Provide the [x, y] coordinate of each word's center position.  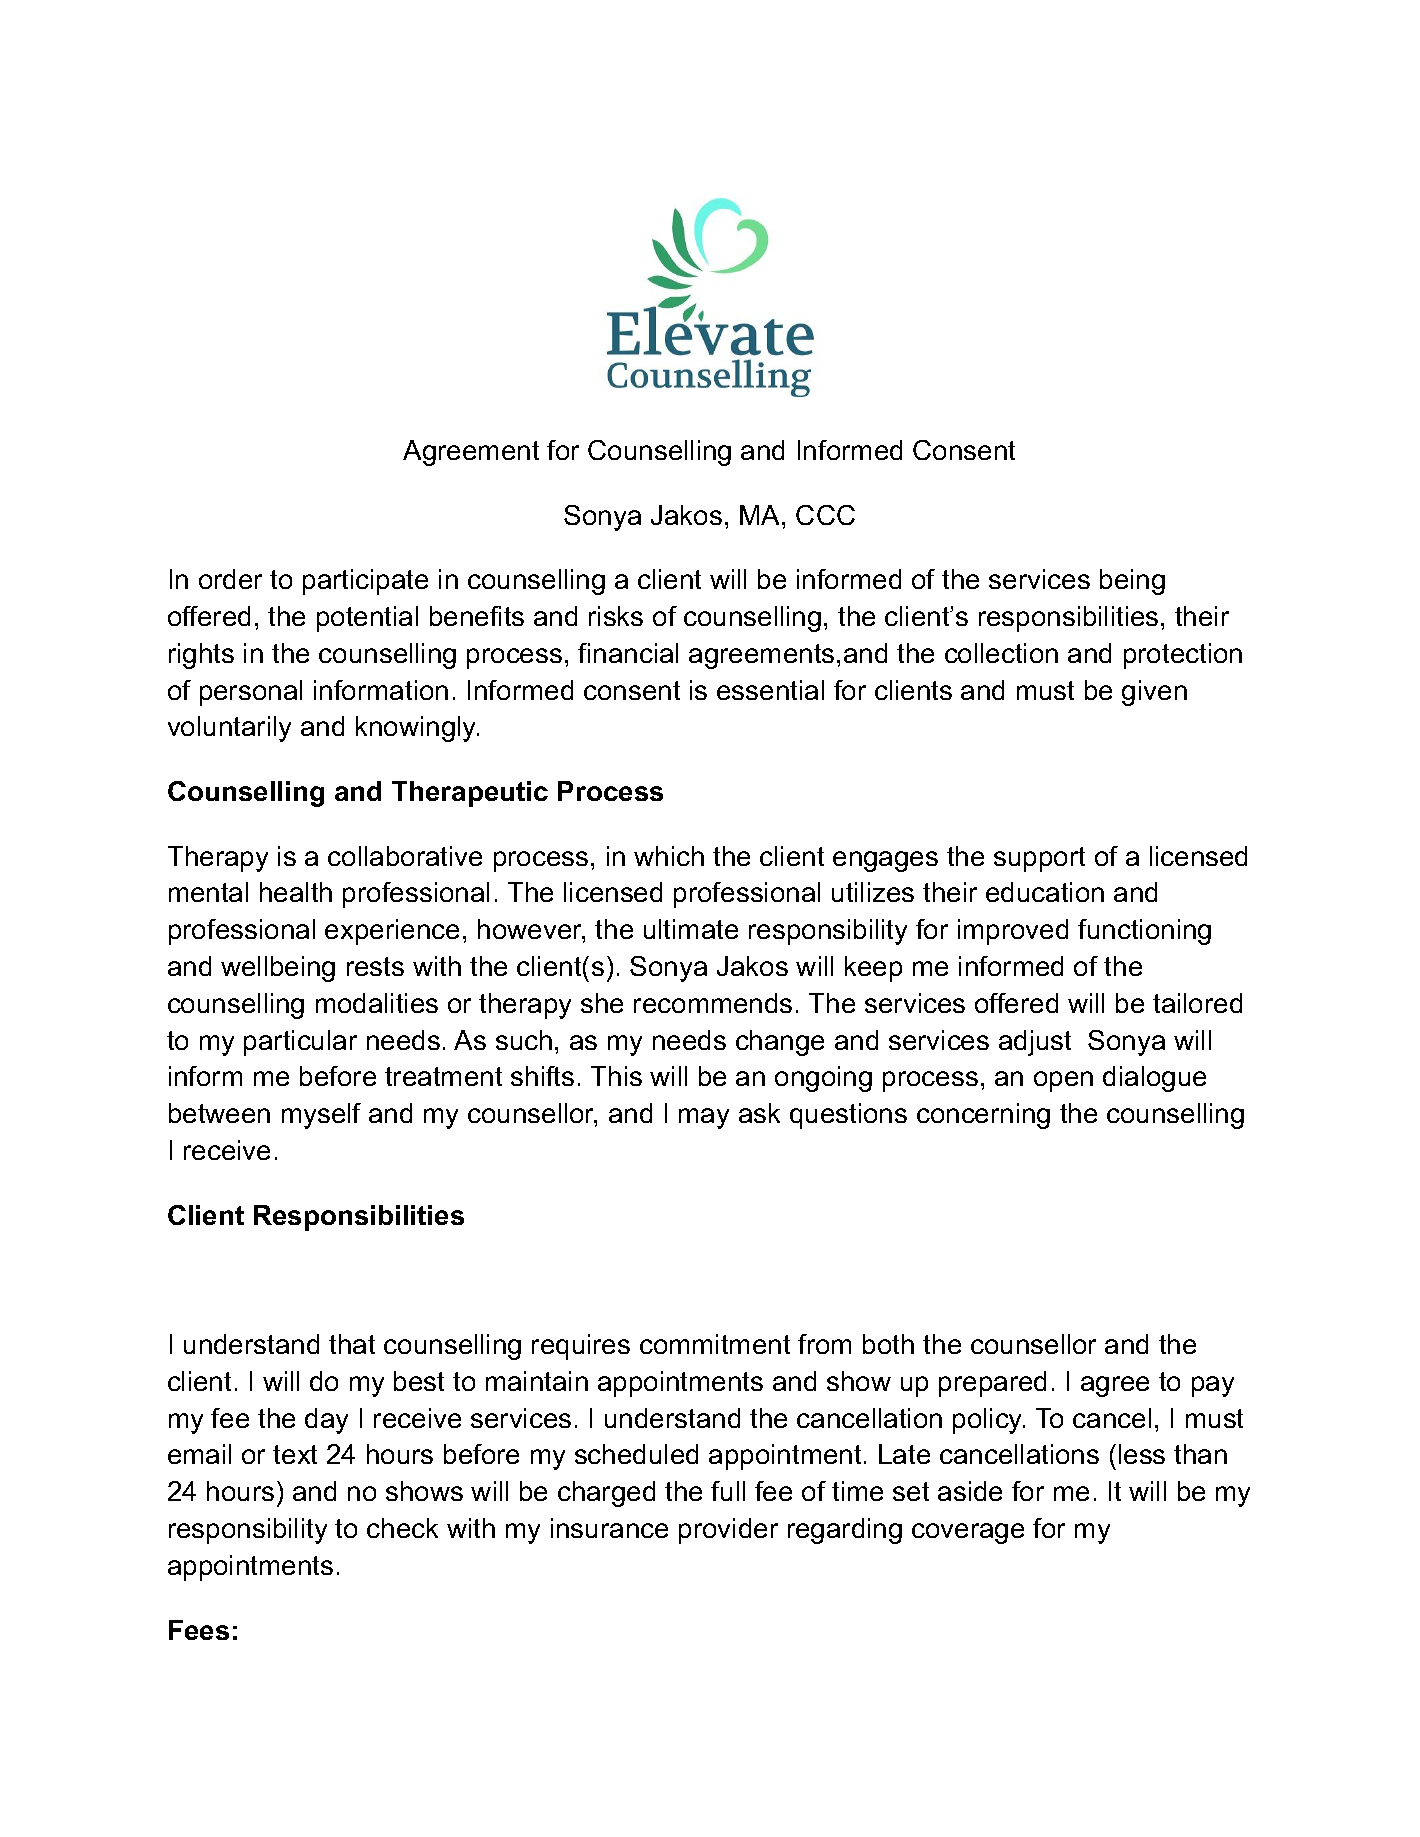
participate [365, 582]
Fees [199, 1630]
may [704, 1118]
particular [300, 1043]
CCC [825, 515]
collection [1001, 653]
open [1063, 1081]
